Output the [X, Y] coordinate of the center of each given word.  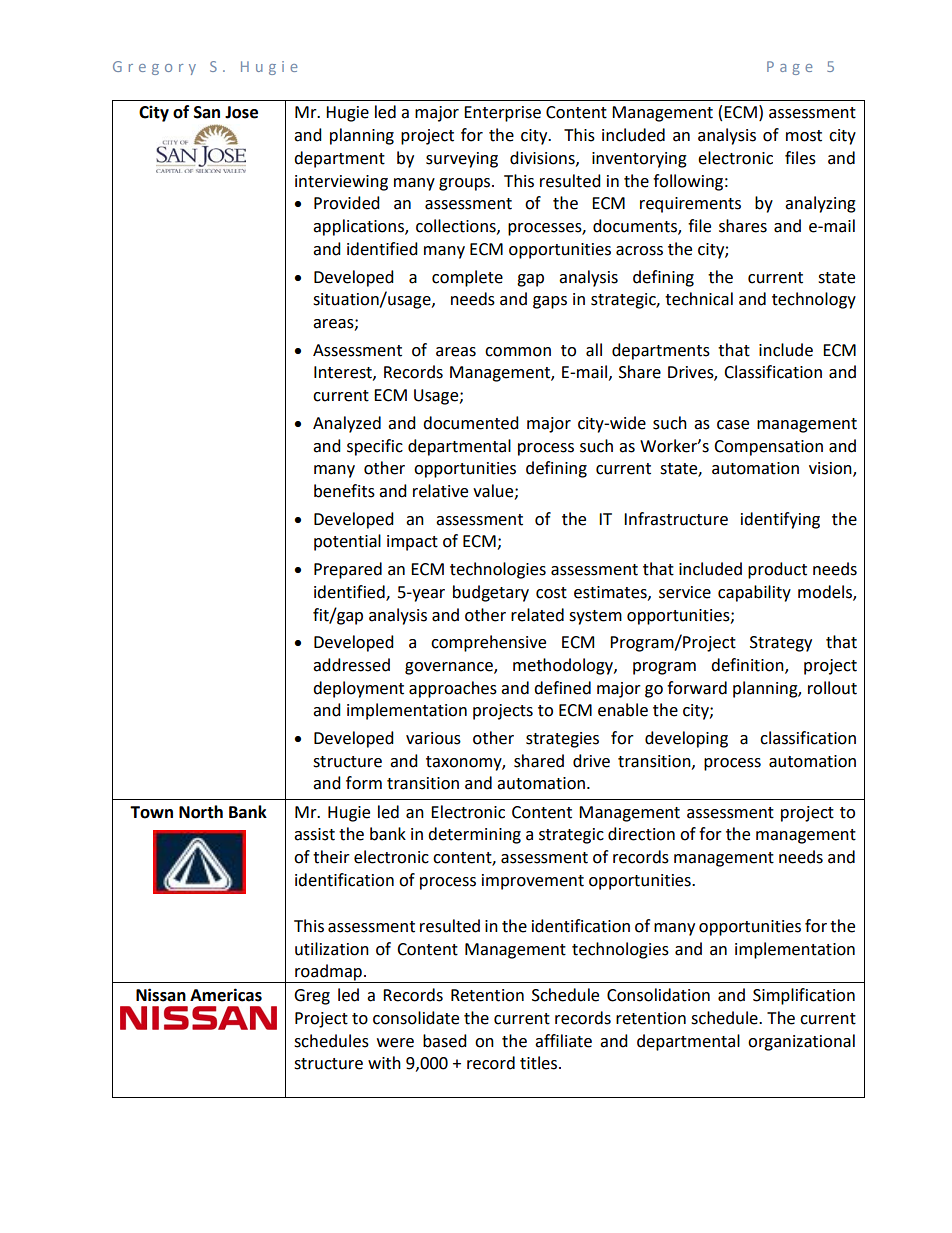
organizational [801, 1042]
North [201, 812]
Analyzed [347, 424]
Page [789, 68]
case [733, 425]
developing [686, 739]
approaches [453, 689]
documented [471, 423]
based [445, 1041]
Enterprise [502, 114]
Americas [226, 995]
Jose [241, 112]
